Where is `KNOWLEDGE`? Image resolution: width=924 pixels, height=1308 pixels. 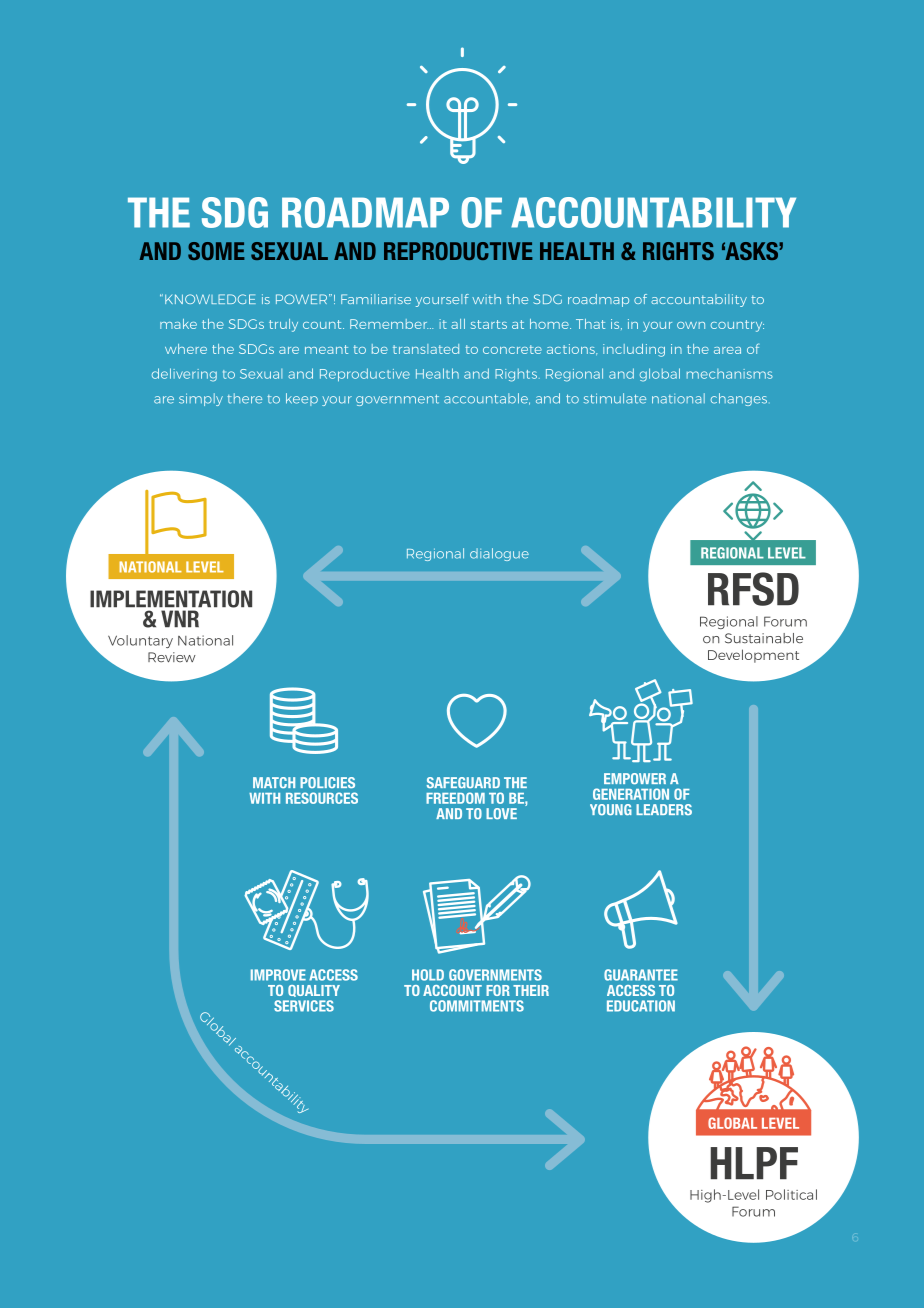 KNOWLEDGE is located at coordinates (210, 299).
